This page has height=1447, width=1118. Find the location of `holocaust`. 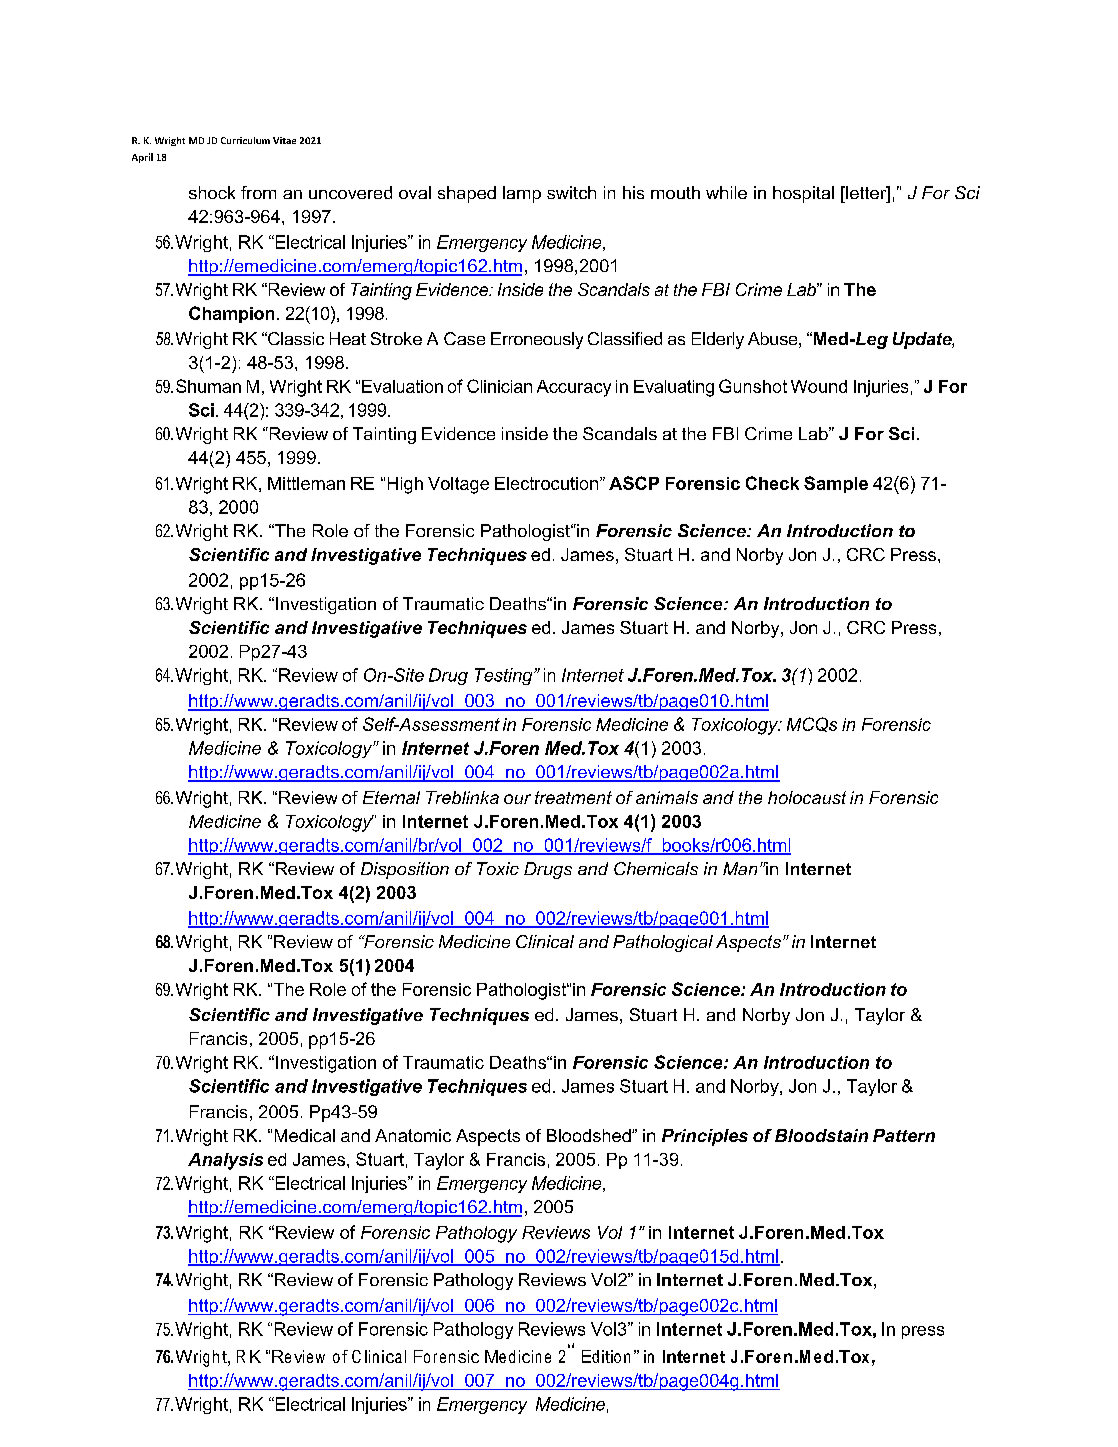

holocaust is located at coordinates (807, 797).
